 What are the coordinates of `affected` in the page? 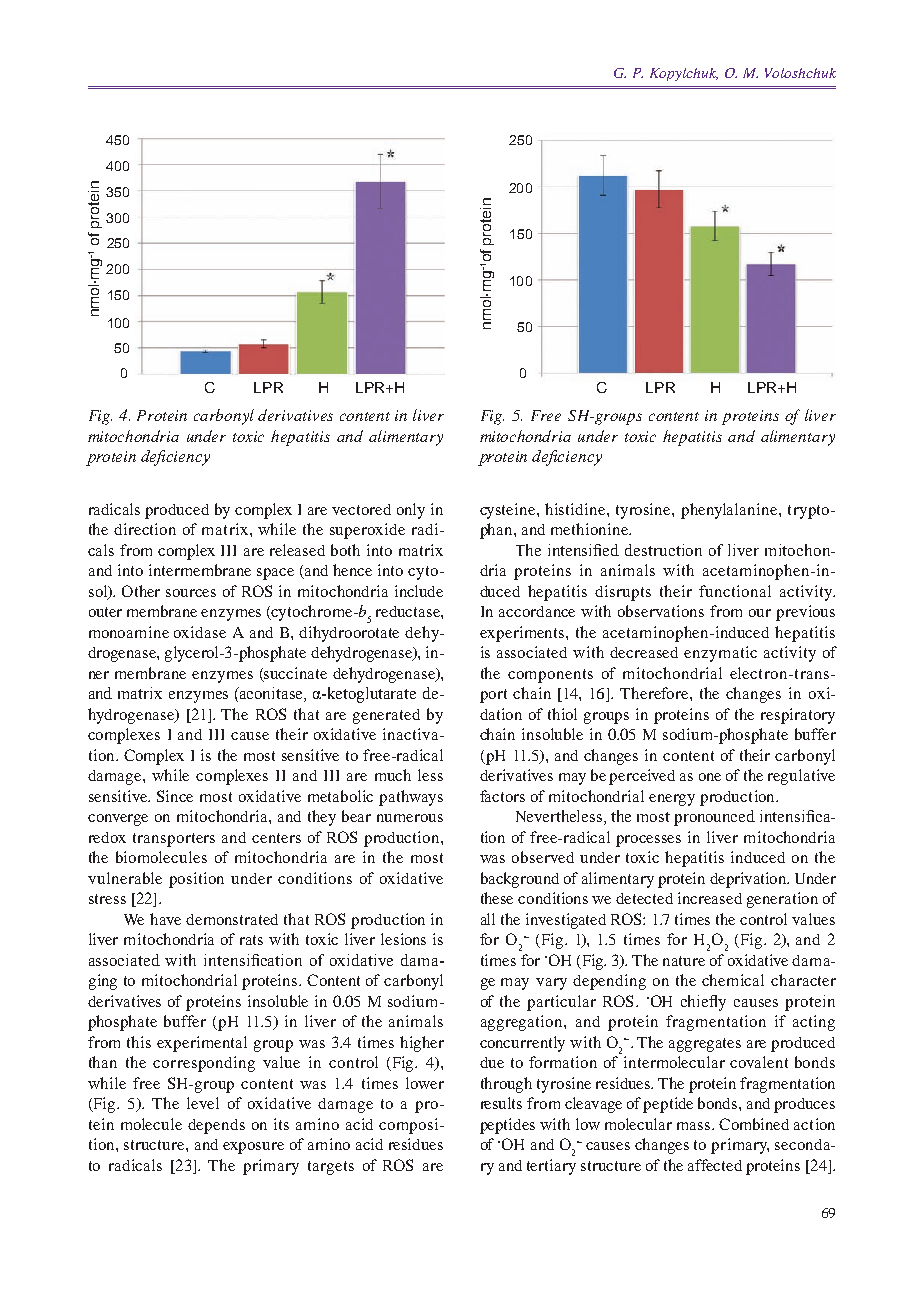 It's located at (715, 1165).
